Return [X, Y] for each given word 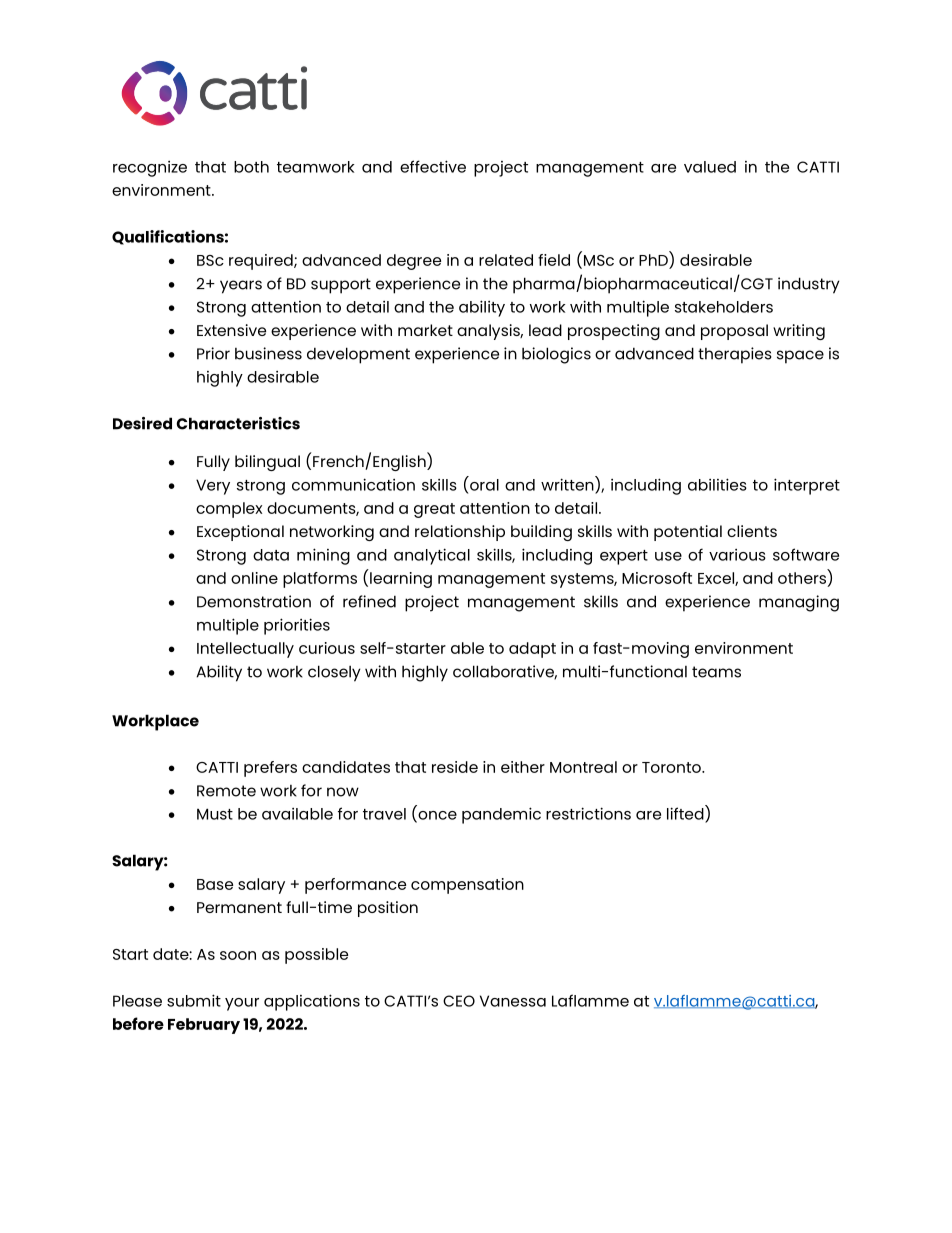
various [737, 555]
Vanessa [513, 1001]
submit [194, 1000]
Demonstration [254, 601]
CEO [459, 1001]
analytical [432, 556]
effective [433, 166]
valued [710, 167]
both [251, 167]
